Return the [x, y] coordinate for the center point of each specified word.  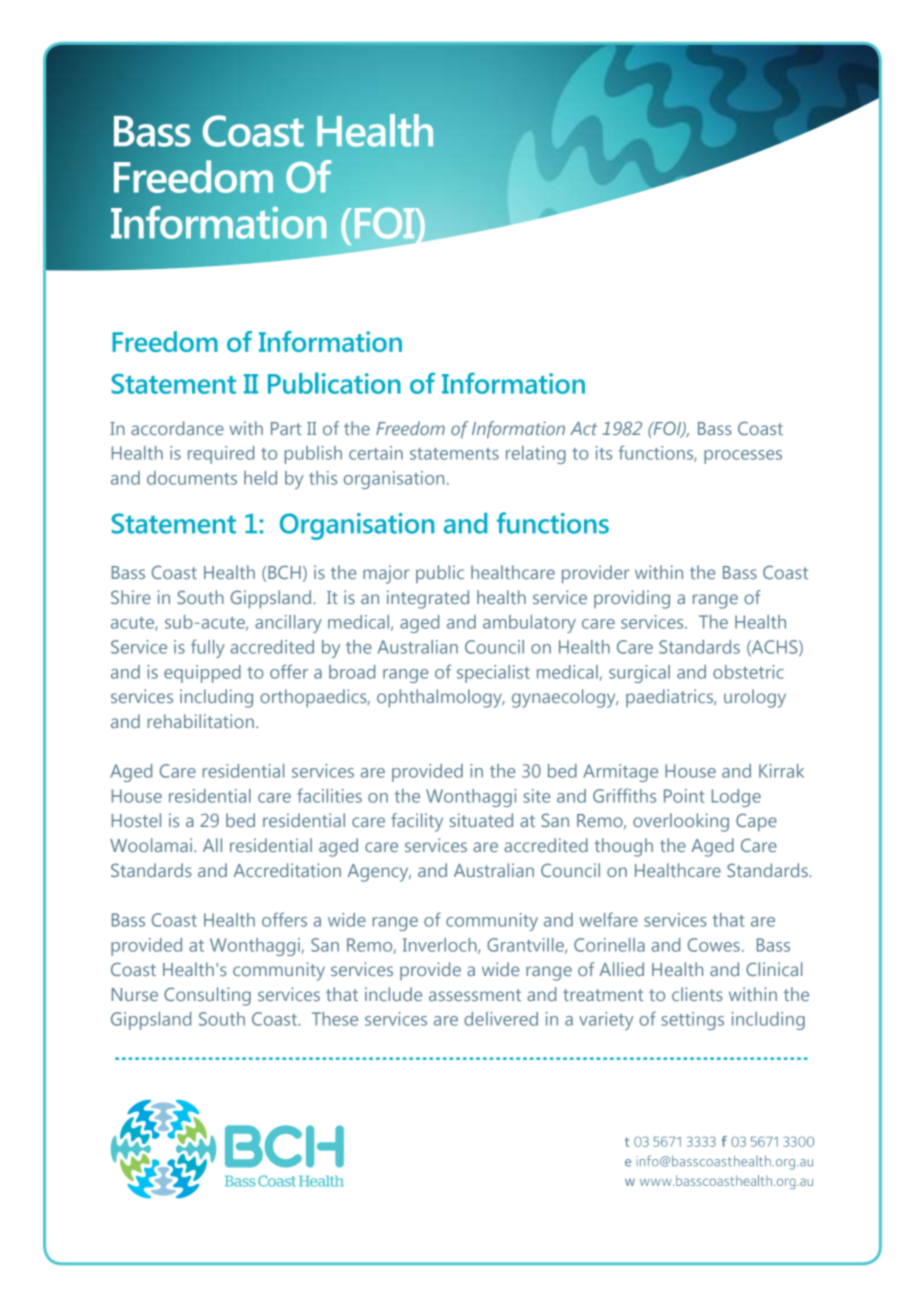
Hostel [136, 820]
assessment [475, 995]
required [221, 455]
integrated [428, 599]
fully [208, 648]
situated [481, 820]
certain [376, 453]
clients [697, 994]
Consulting [207, 996]
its [604, 453]
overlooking [681, 822]
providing [632, 599]
